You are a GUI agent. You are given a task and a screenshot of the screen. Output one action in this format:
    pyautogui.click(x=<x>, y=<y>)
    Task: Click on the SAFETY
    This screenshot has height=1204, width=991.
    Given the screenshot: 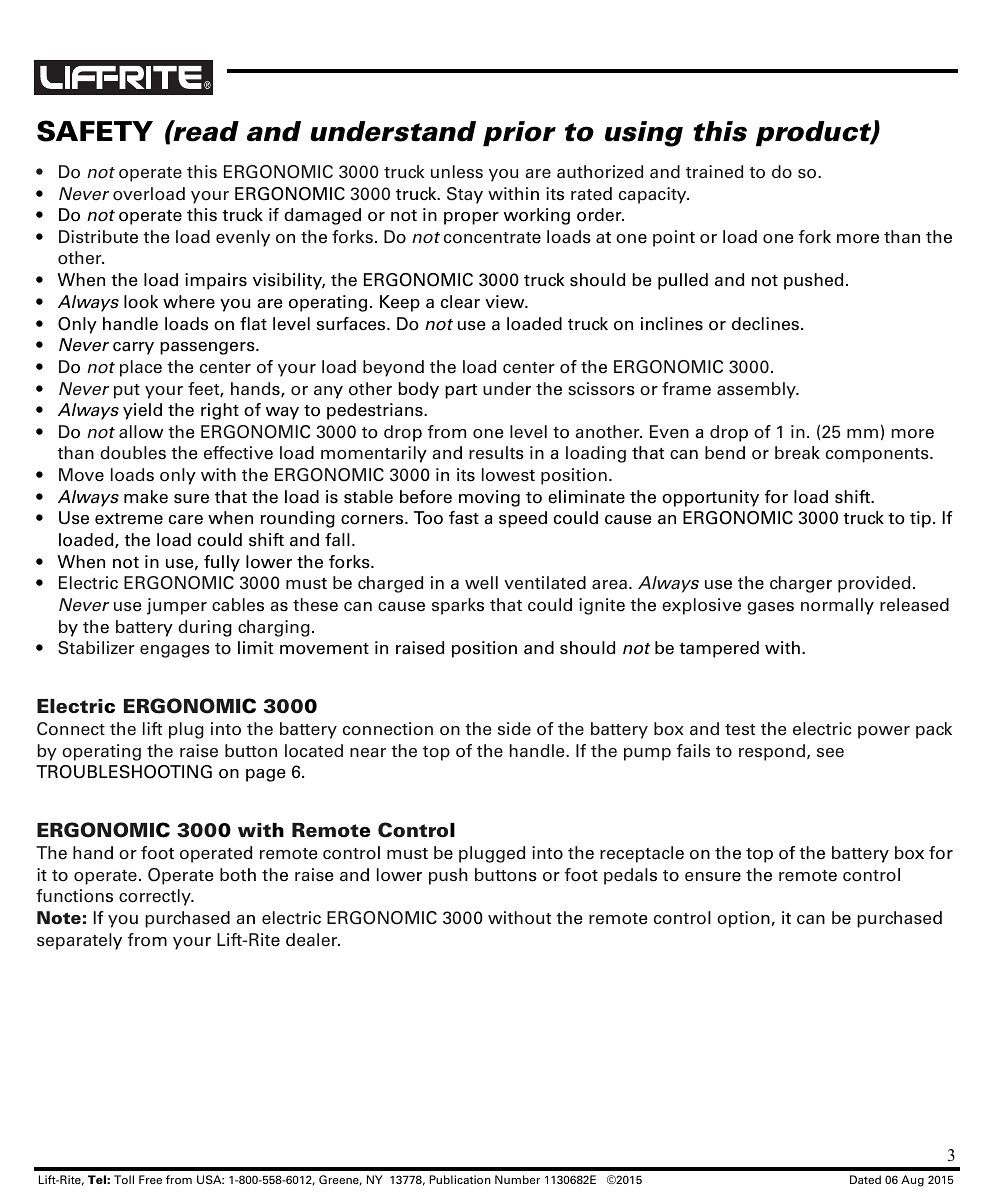 What is the action you would take?
    pyautogui.click(x=95, y=131)
